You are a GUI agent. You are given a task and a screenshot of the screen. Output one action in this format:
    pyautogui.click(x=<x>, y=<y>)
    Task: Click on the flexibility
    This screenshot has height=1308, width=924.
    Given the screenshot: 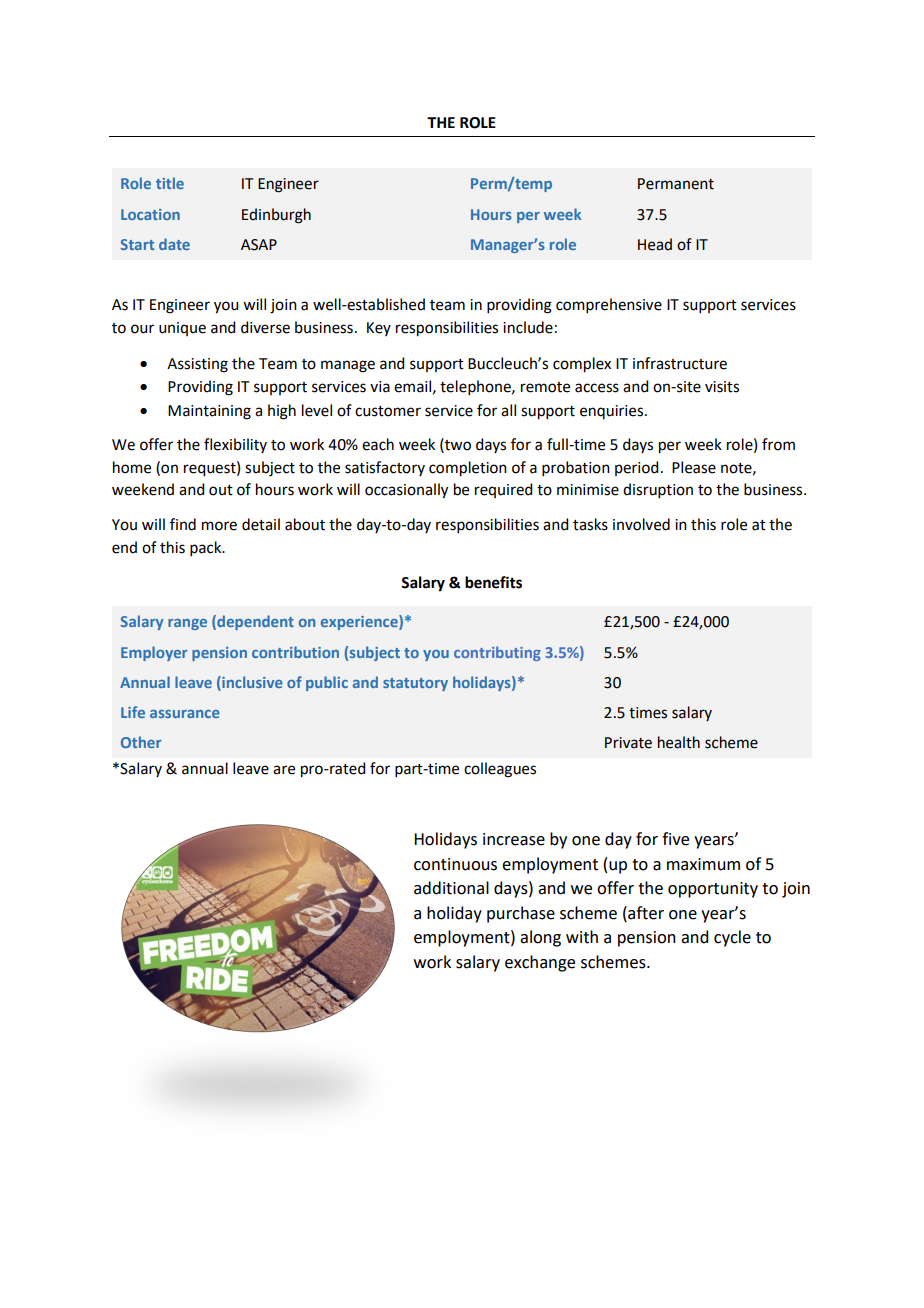 What is the action you would take?
    pyautogui.click(x=235, y=445)
